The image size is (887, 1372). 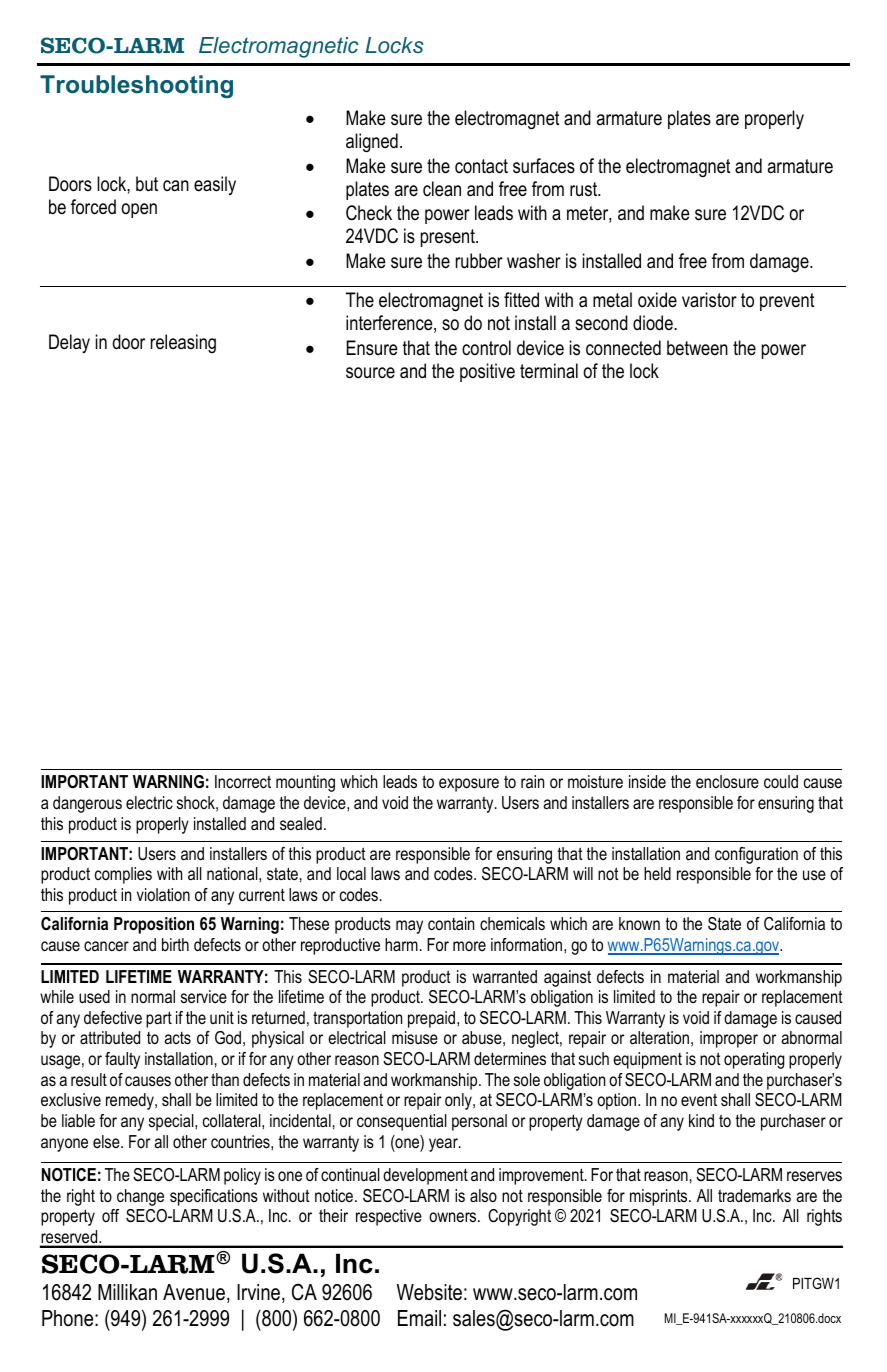 I want to click on Avenue, so click(x=194, y=1292).
